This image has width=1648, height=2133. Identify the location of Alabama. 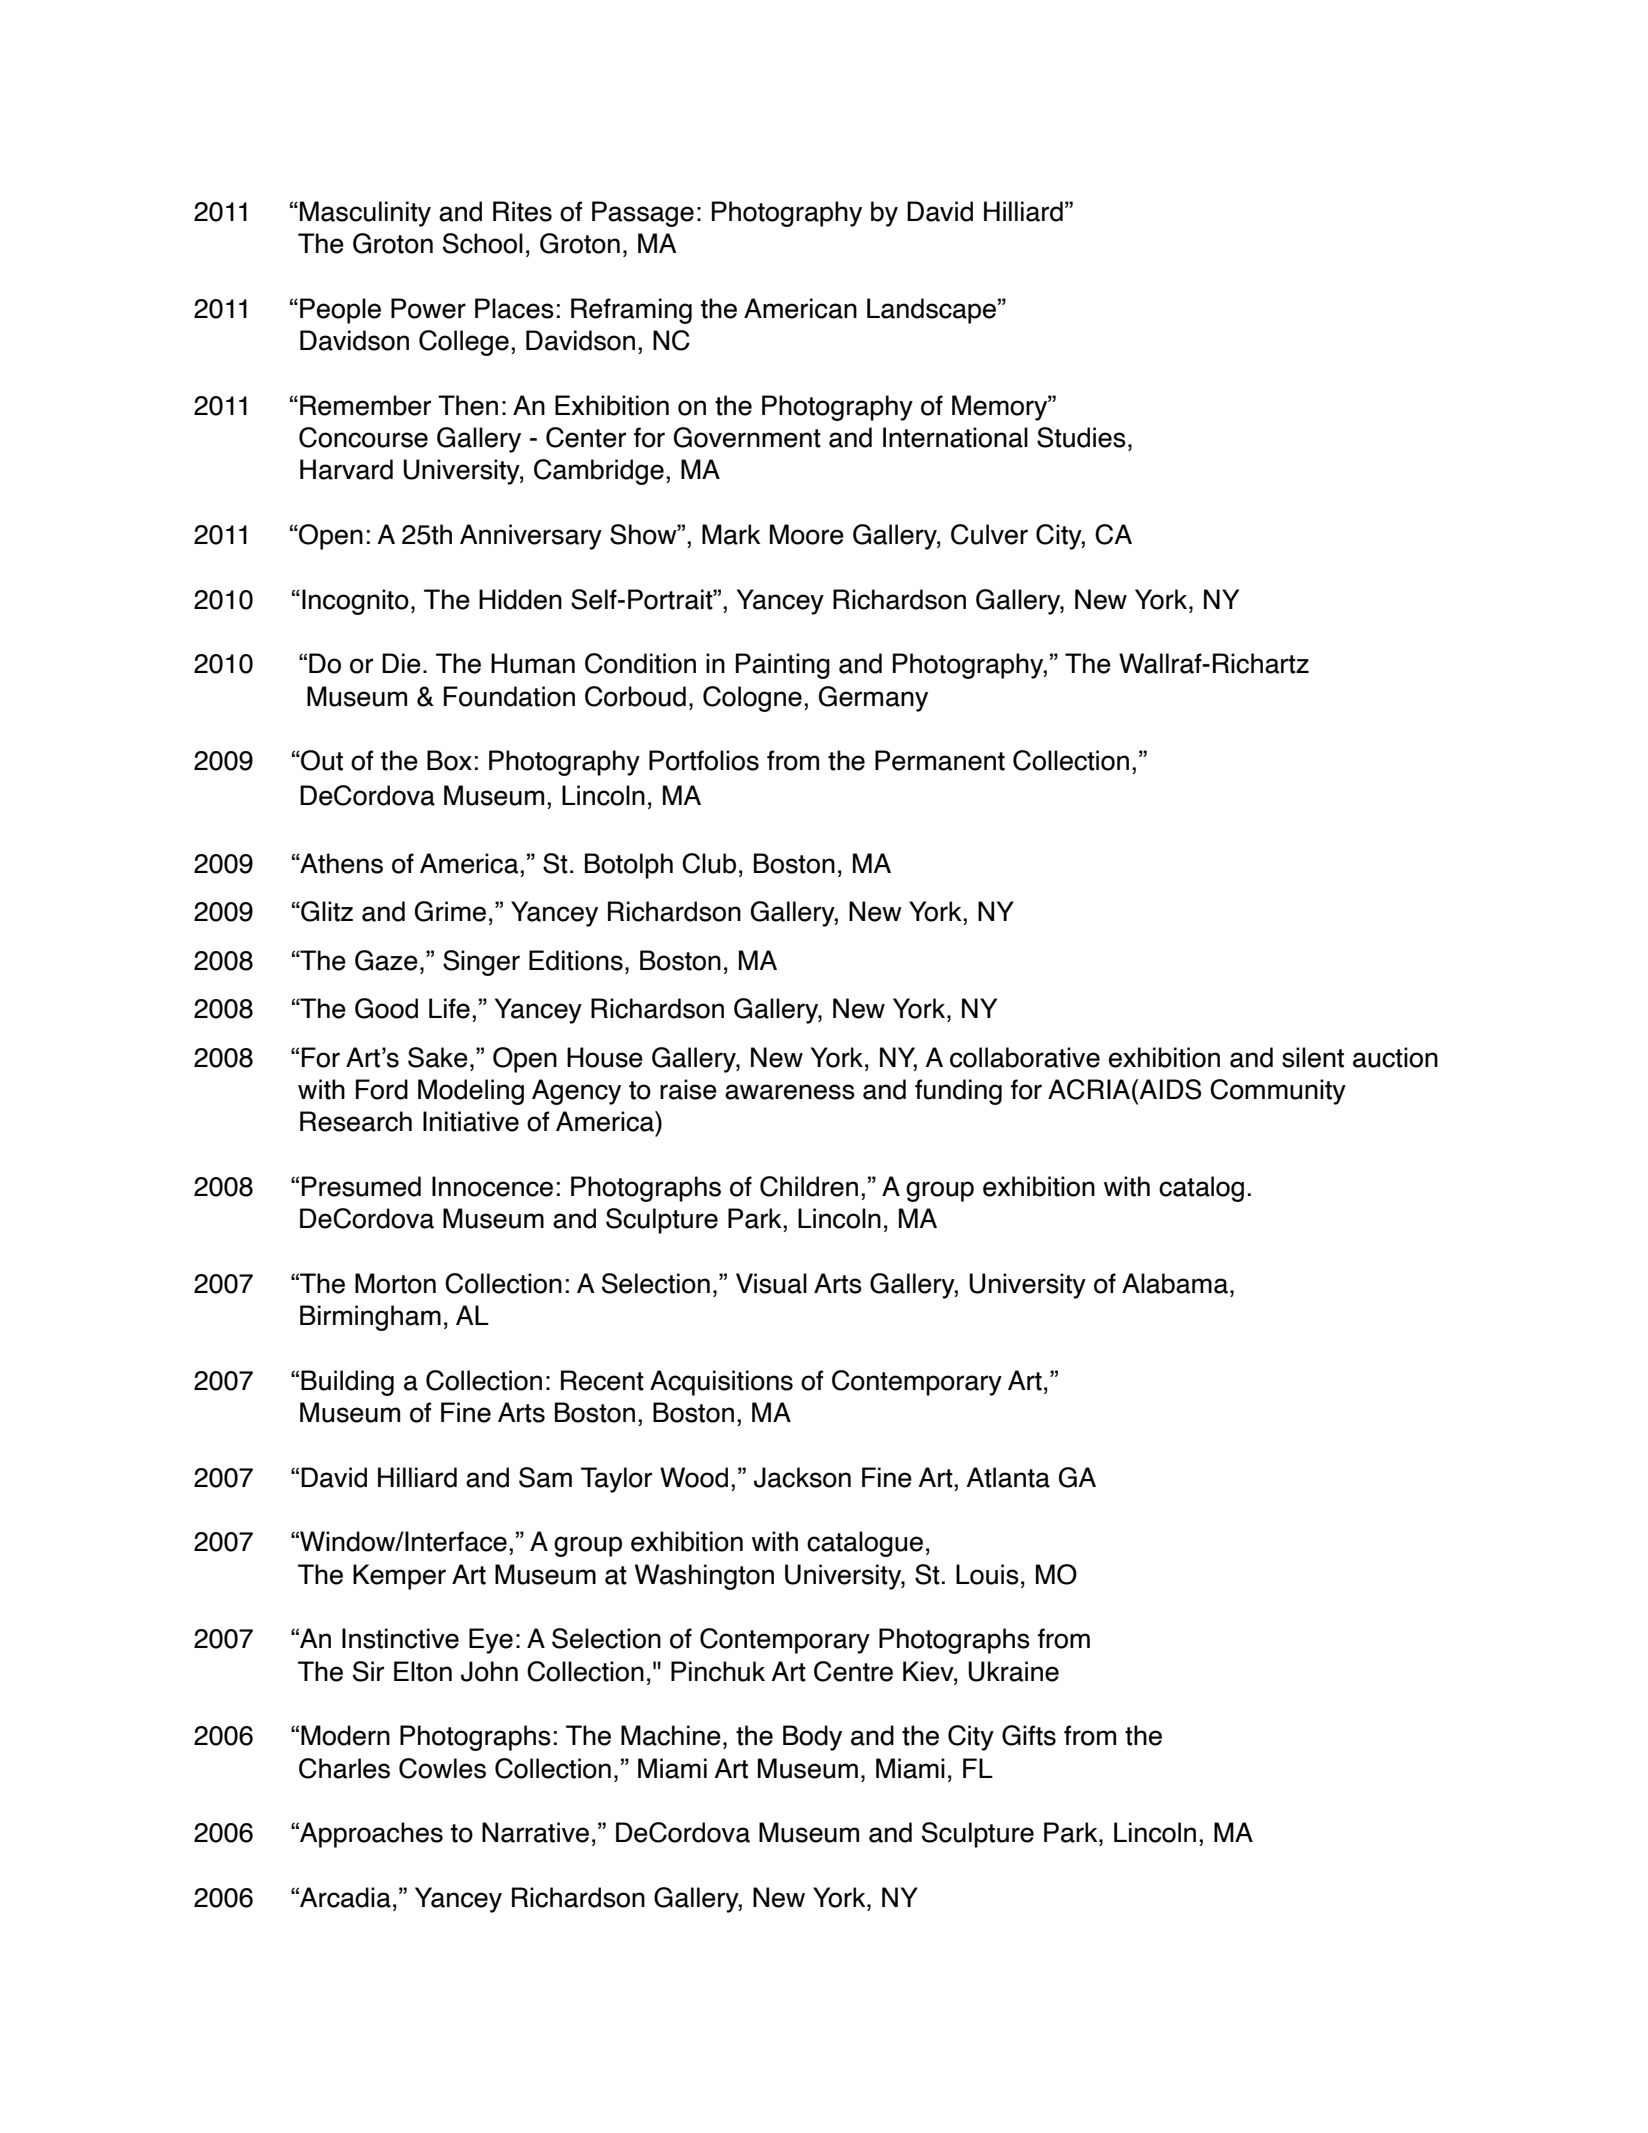
(1175, 1283).
